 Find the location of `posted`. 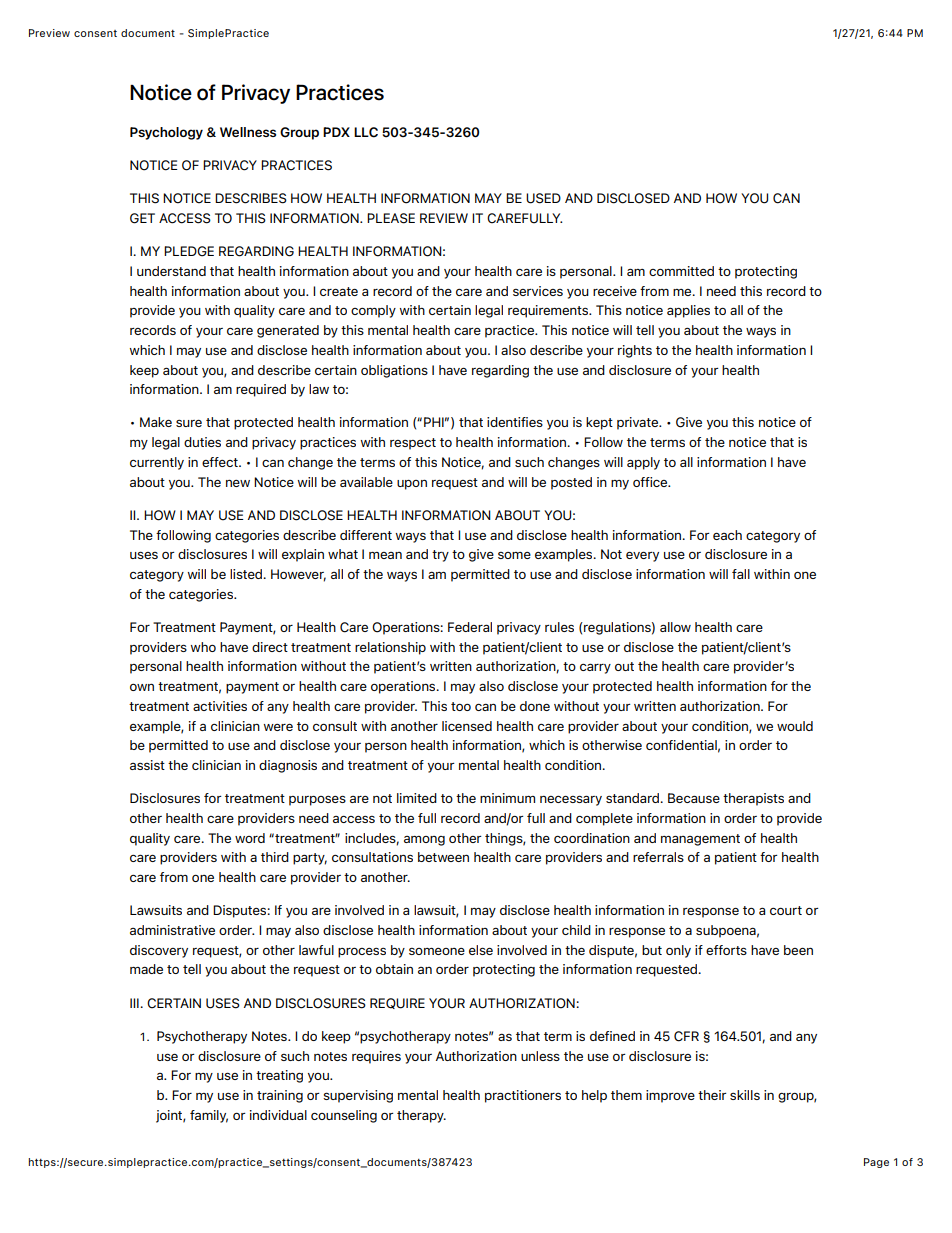

posted is located at coordinates (571, 483).
